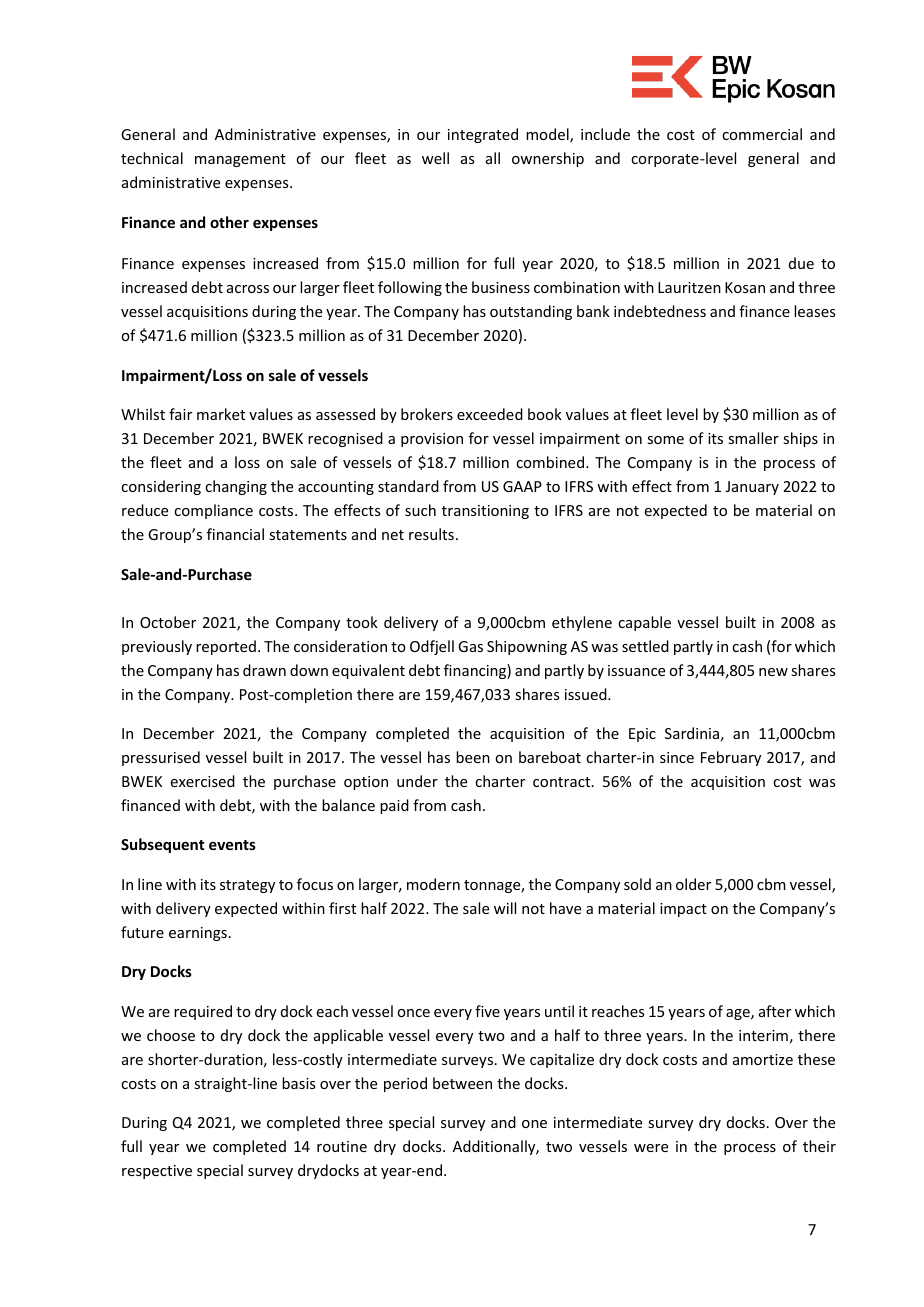 The width and height of the image is (924, 1307). I want to click on exercised, so click(202, 781).
